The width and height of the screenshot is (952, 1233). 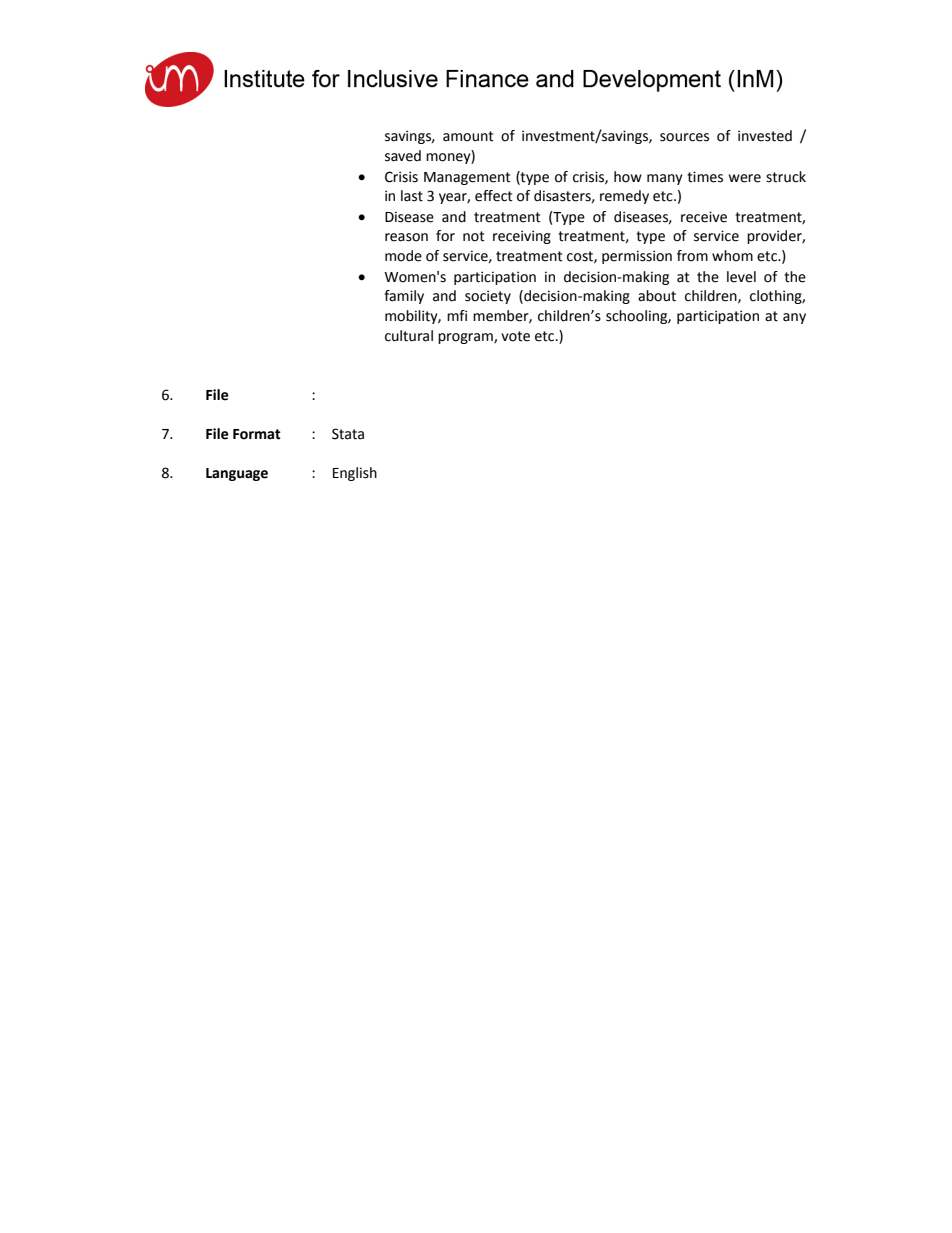 What do you see at coordinates (355, 474) in the screenshot?
I see `English` at bounding box center [355, 474].
